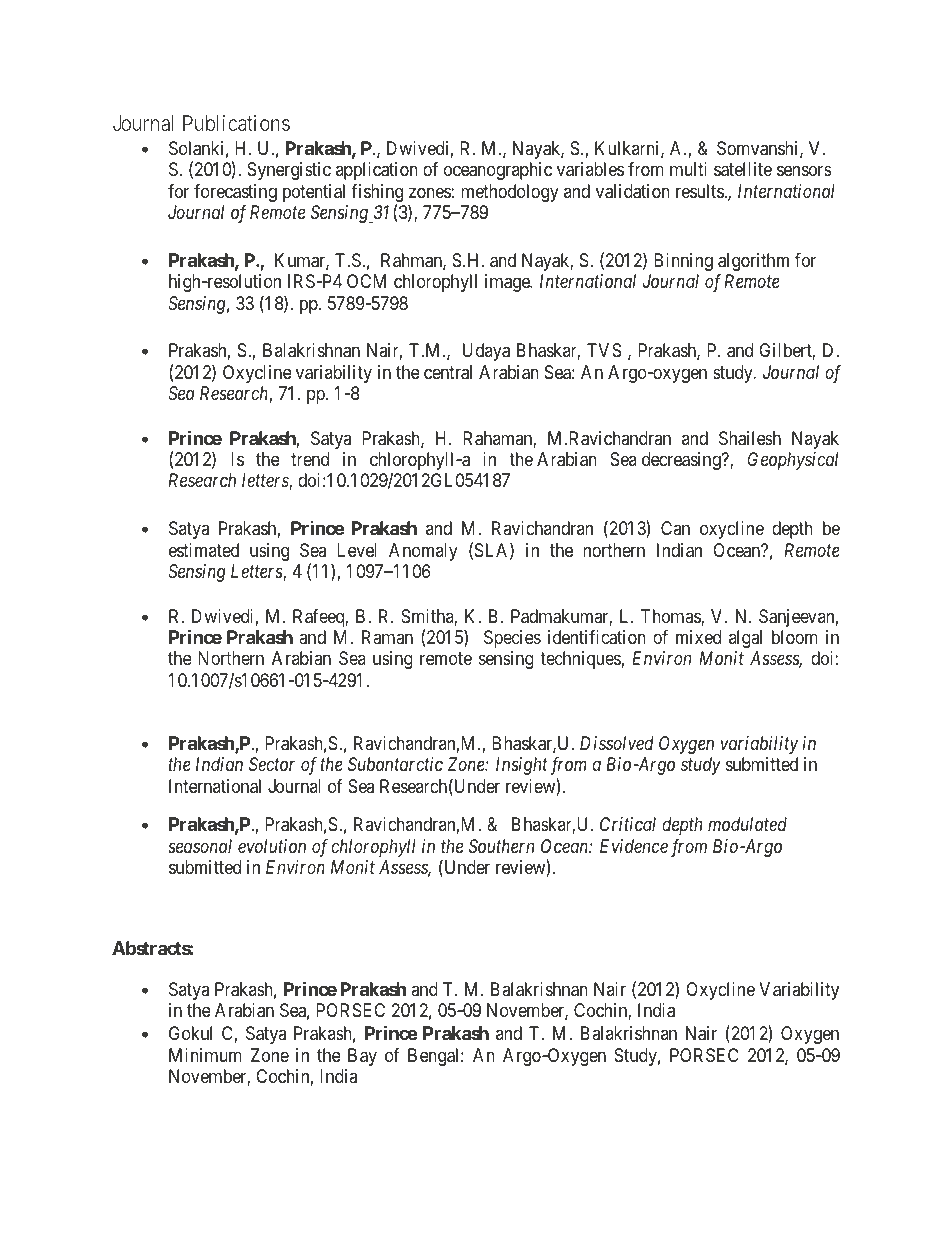 This screenshot has width=952, height=1233. What do you see at coordinates (510, 193) in the screenshot?
I see `methodology` at bounding box center [510, 193].
